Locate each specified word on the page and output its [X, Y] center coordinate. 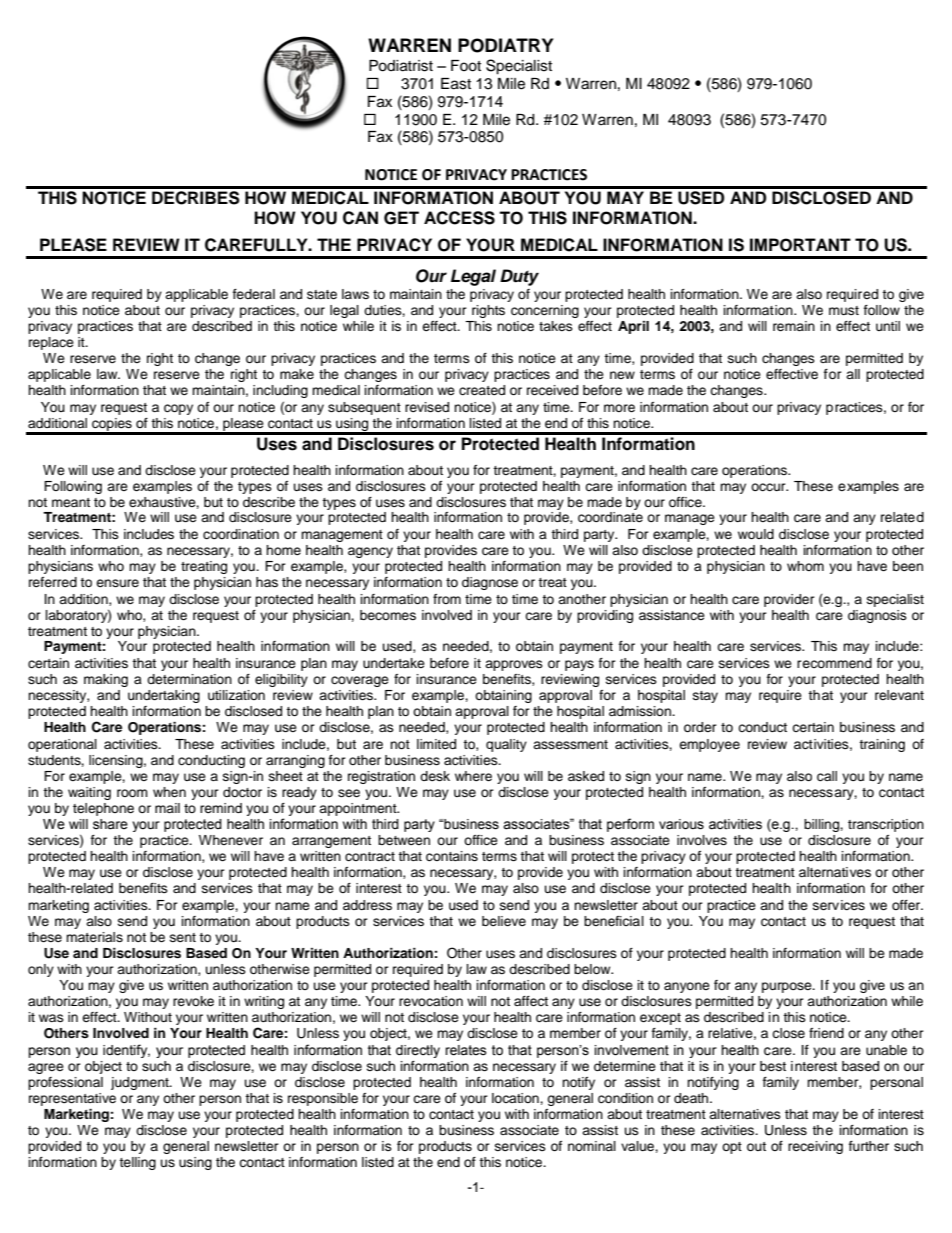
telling [137, 1163]
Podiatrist [401, 66]
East [456, 84]
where [473, 776]
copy [178, 409]
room [132, 793]
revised [427, 407]
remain [794, 326]
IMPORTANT [800, 245]
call [827, 776]
